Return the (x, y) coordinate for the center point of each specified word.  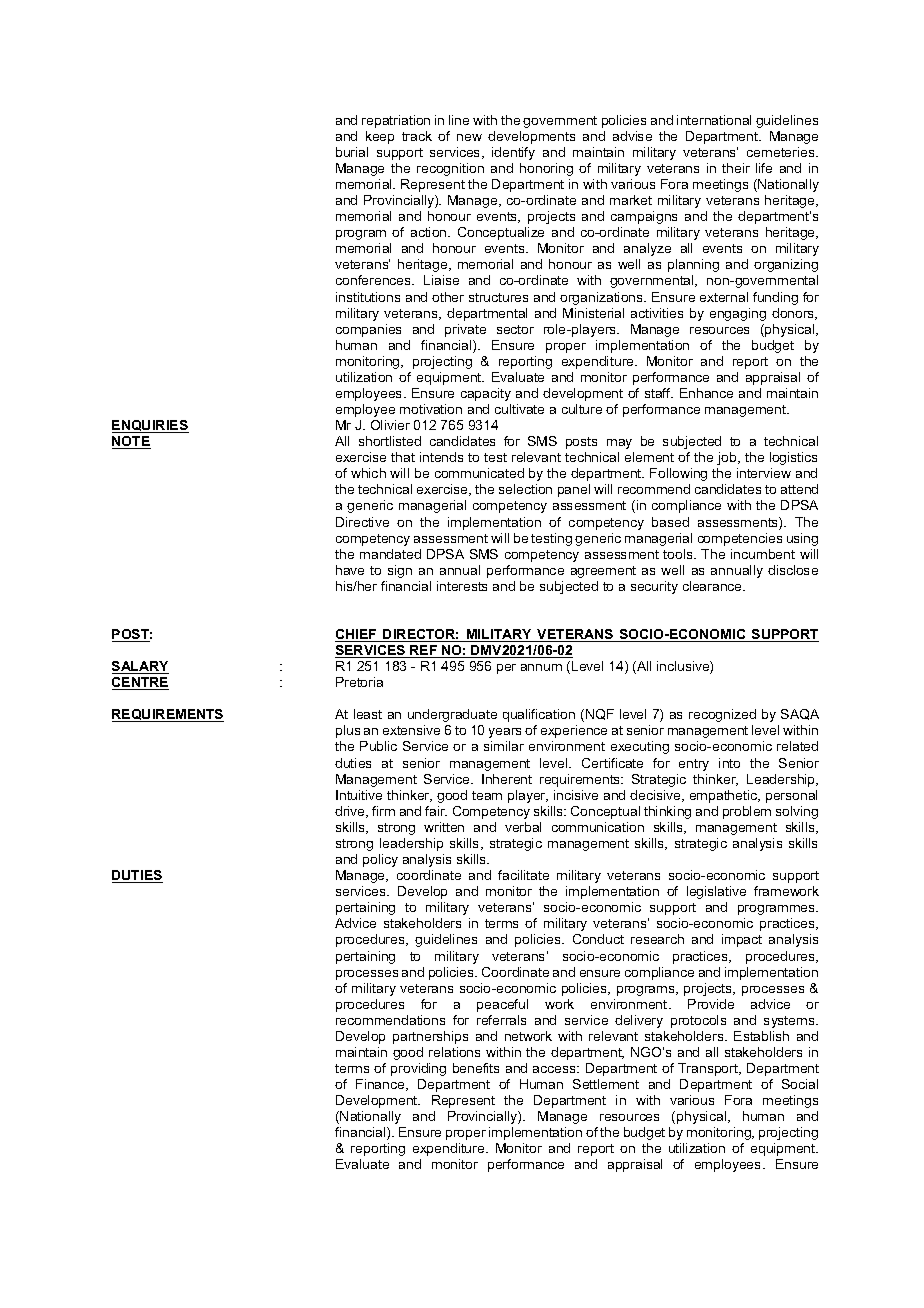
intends (441, 457)
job (728, 458)
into (729, 763)
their (736, 168)
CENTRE (140, 683)
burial (352, 152)
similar (504, 746)
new (469, 137)
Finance (381, 1085)
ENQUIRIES (150, 426)
